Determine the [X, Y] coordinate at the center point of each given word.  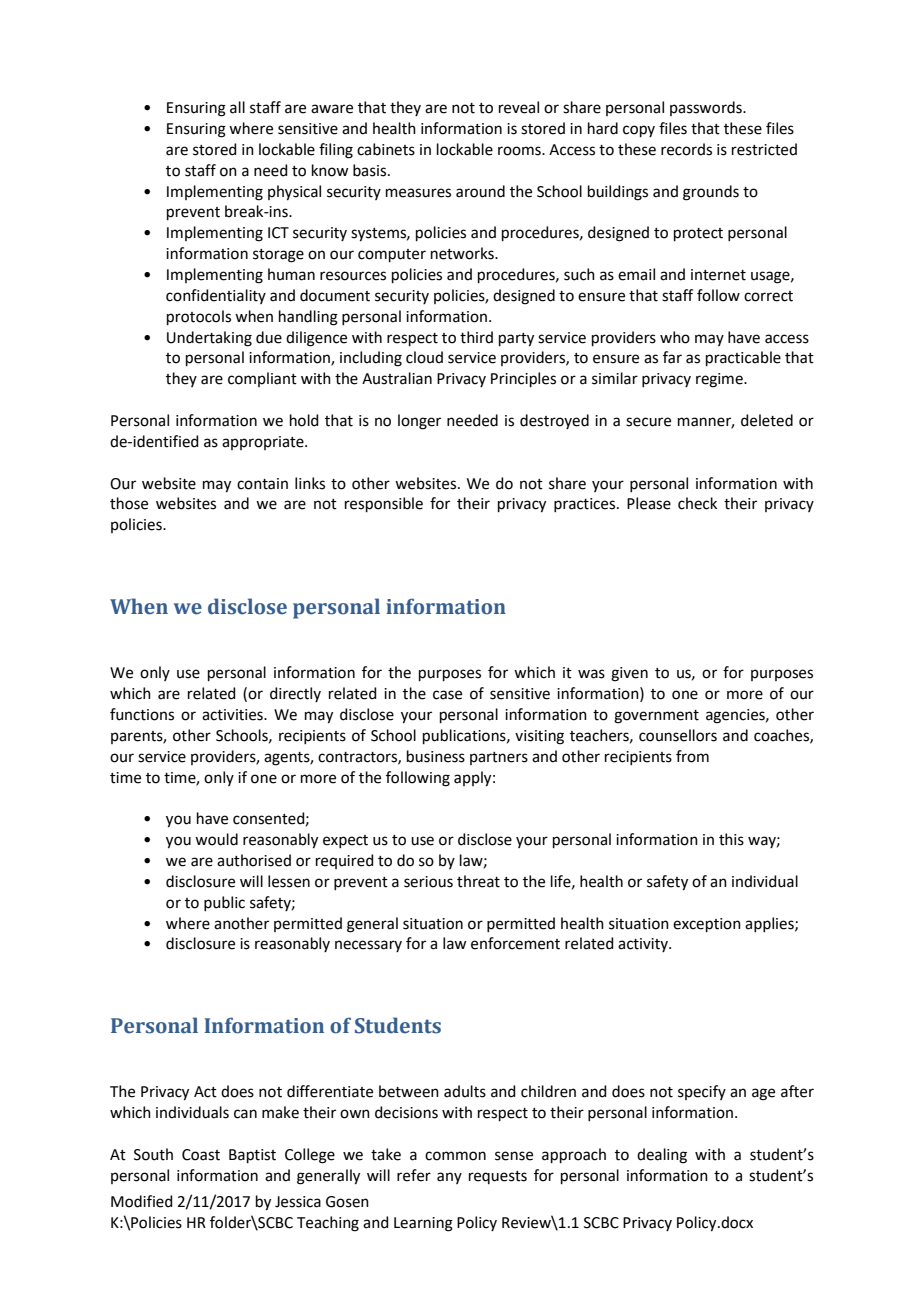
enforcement [515, 943]
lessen [289, 881]
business [436, 756]
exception [707, 925]
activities [233, 715]
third [476, 337]
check [697, 503]
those [129, 503]
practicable [743, 358]
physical [294, 193]
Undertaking [209, 339]
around [480, 191]
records [686, 149]
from [692, 756]
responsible [384, 504]
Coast [201, 1155]
